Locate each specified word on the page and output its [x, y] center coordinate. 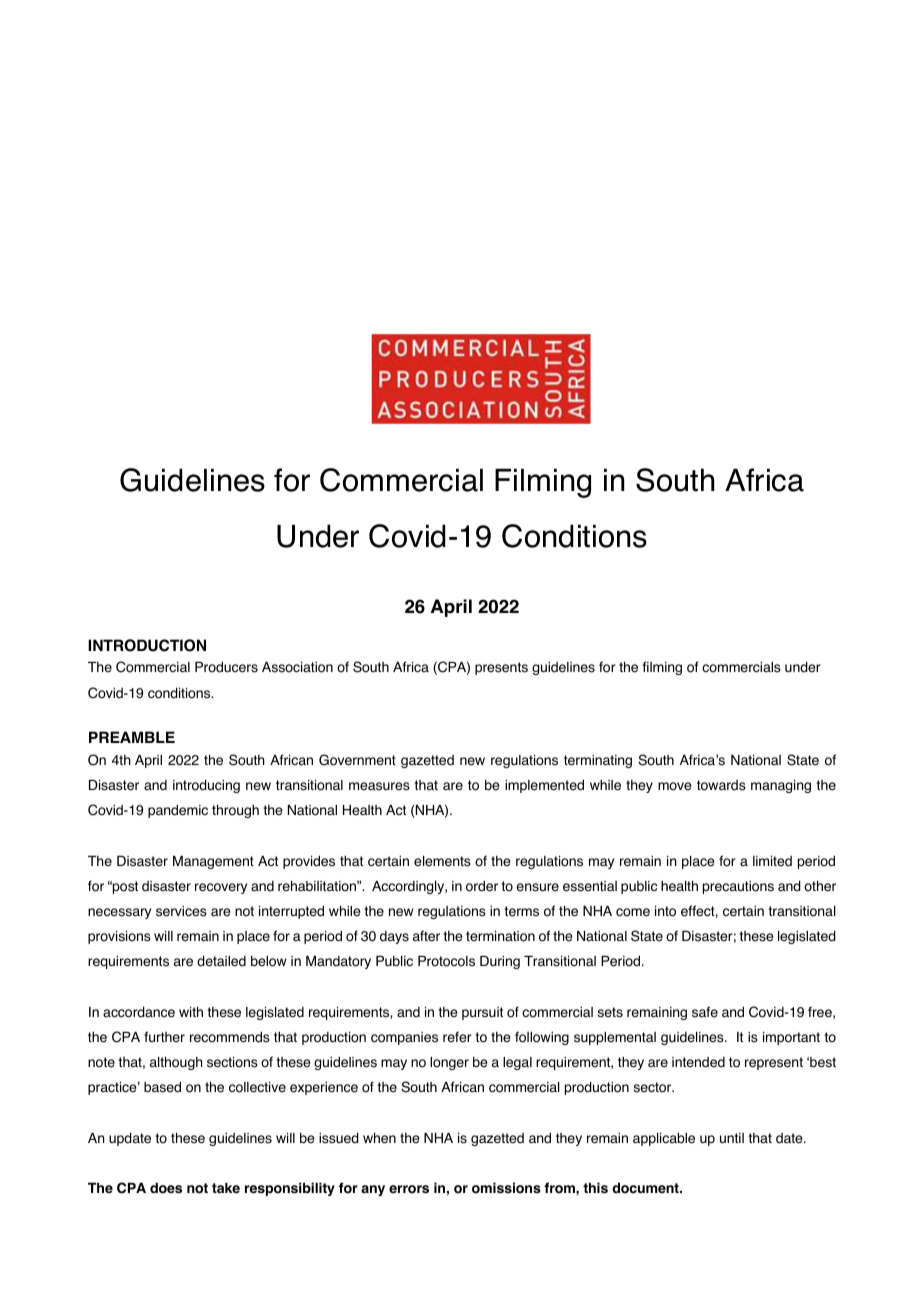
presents [501, 668]
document [646, 1188]
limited [772, 861]
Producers [226, 667]
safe [705, 1012]
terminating [598, 761]
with [191, 1011]
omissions [506, 1188]
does [166, 1188]
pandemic [178, 811]
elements [442, 861]
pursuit [482, 1013]
